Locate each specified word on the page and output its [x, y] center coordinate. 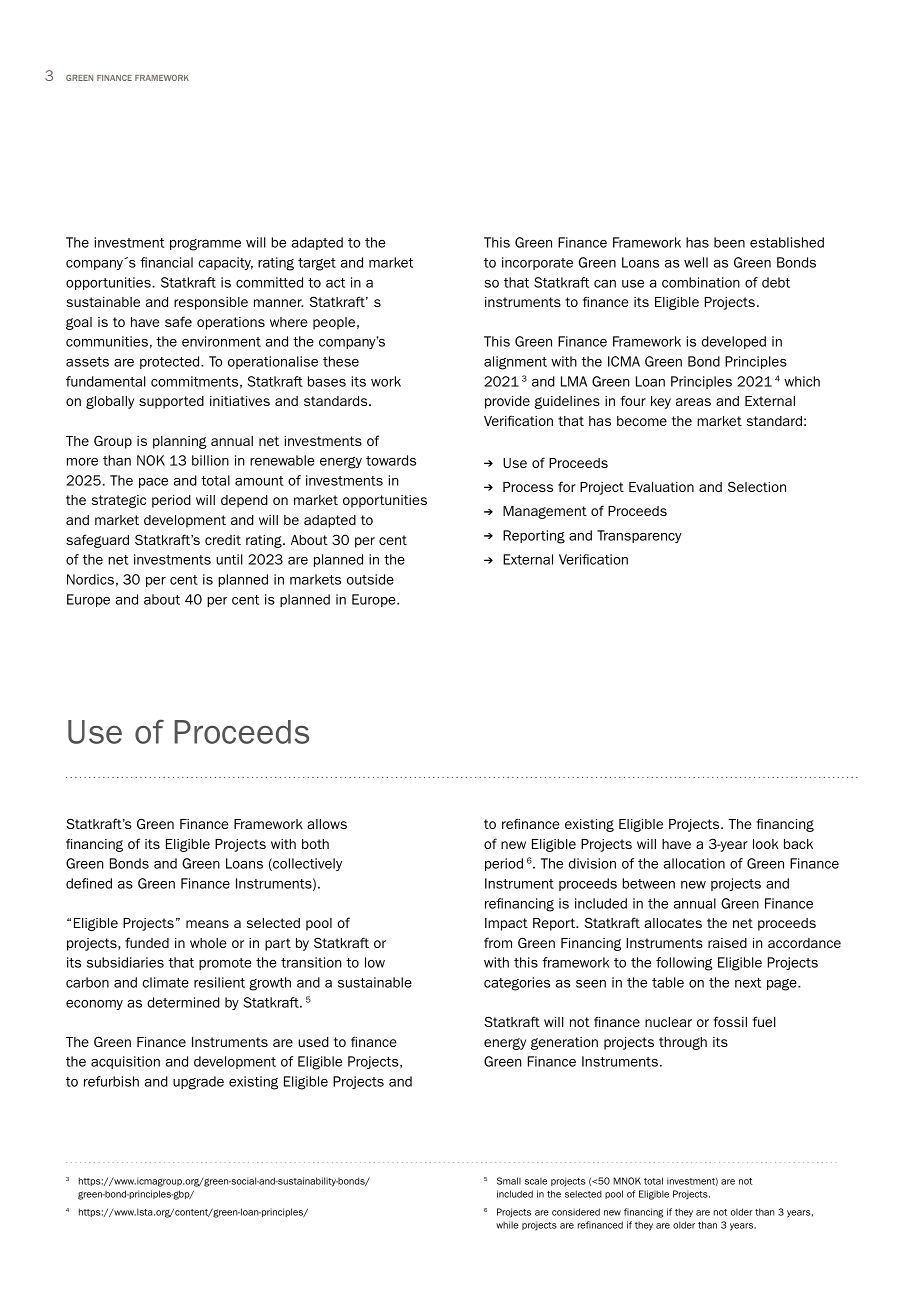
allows [327, 824]
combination [701, 282]
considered [576, 1212]
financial [166, 262]
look [766, 844]
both [315, 844]
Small [509, 1181]
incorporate [537, 263]
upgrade [198, 1083]
